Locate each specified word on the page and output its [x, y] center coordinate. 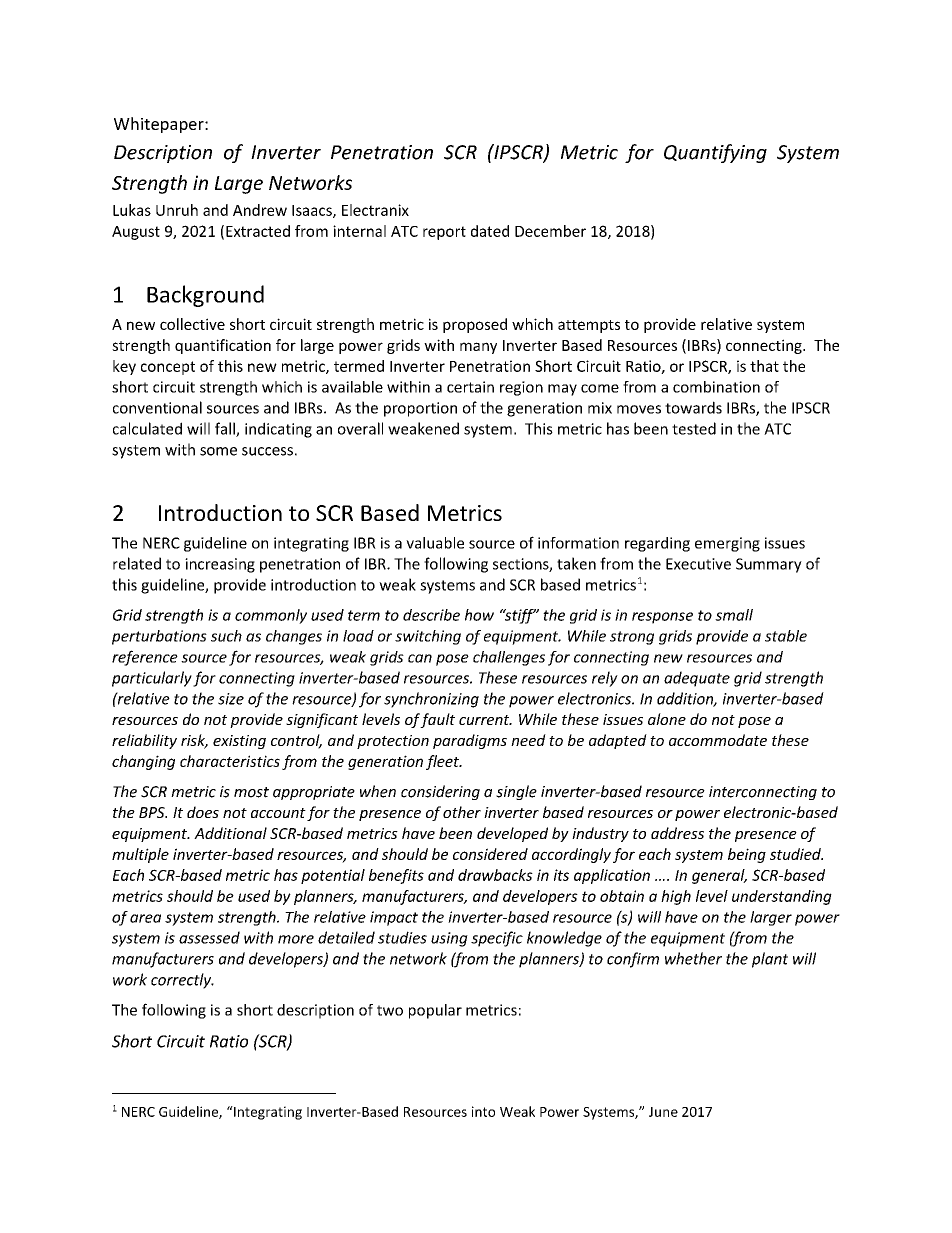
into [483, 1111]
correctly [182, 981]
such [226, 636]
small [734, 615]
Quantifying [715, 153]
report [444, 233]
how [479, 615]
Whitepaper [160, 125]
